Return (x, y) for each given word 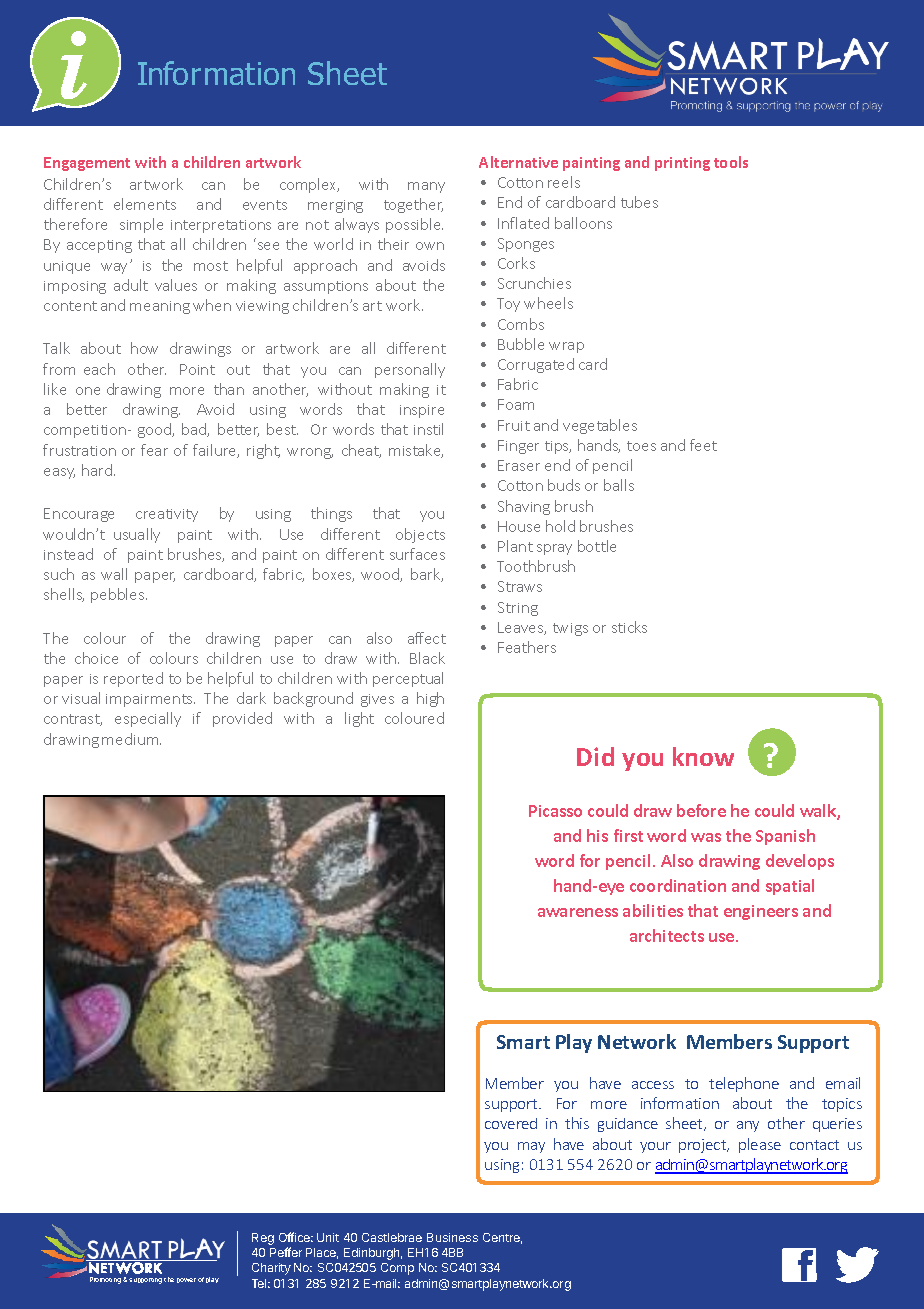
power (186, 1280)
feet (703, 445)
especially (148, 719)
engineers (761, 912)
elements (145, 204)
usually (137, 535)
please (760, 1145)
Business (452, 1237)
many (426, 187)
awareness (578, 912)
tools (731, 162)
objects (420, 535)
